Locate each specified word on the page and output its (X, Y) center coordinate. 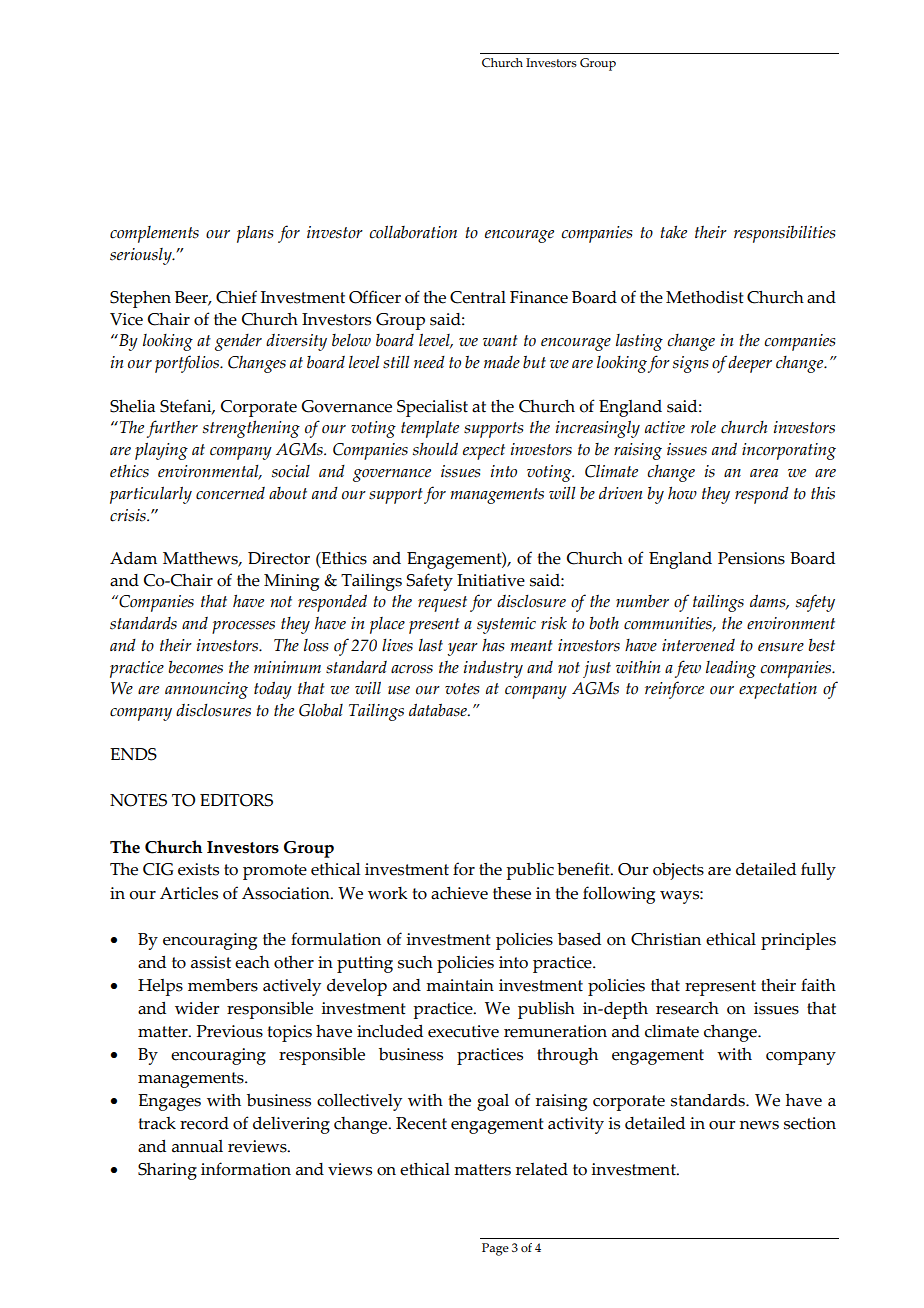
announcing (206, 690)
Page (495, 1249)
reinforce (674, 690)
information (246, 1169)
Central (478, 297)
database (439, 710)
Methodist (705, 297)
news (759, 1125)
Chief (236, 297)
